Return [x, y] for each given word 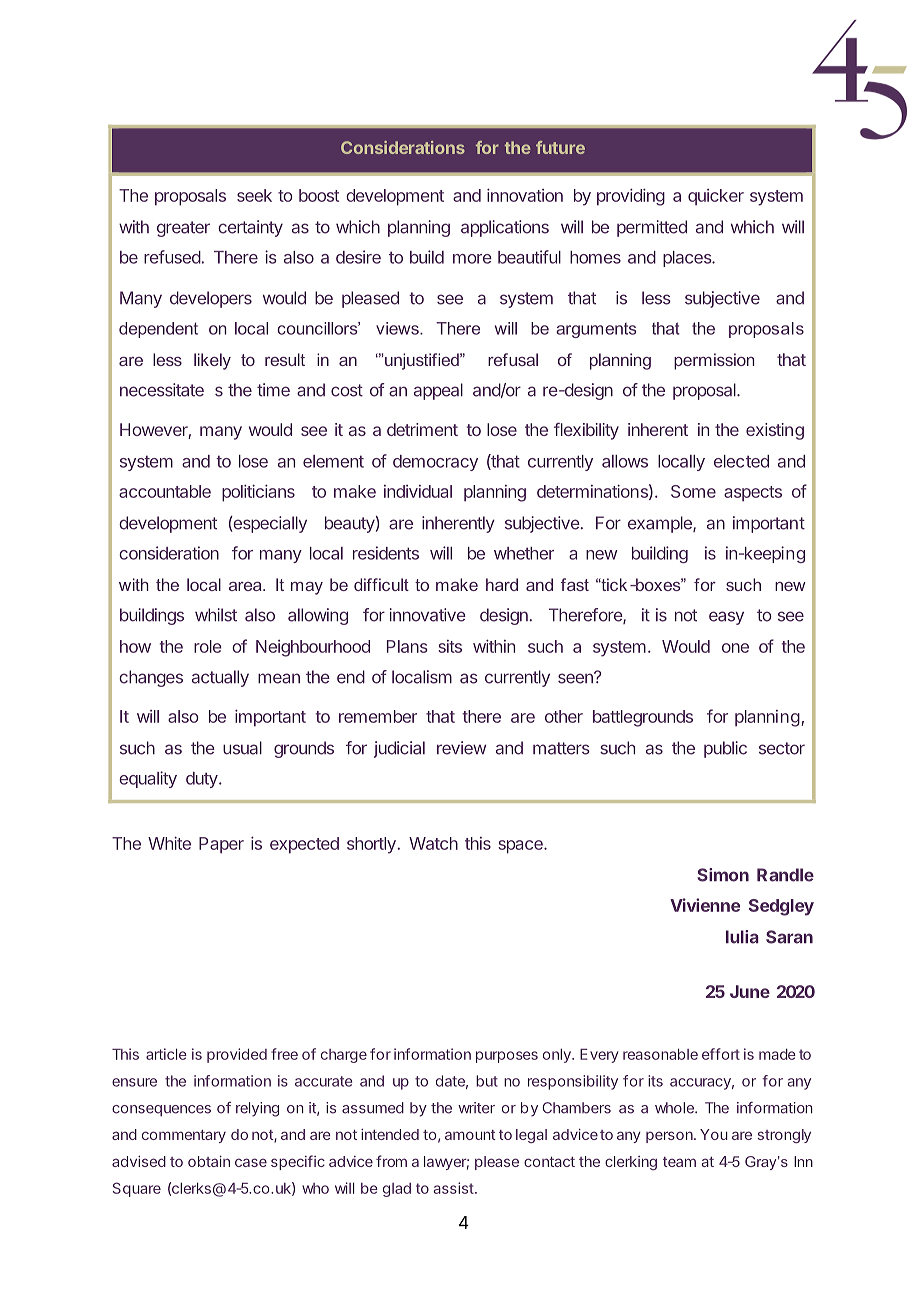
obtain [209, 1161]
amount [470, 1135]
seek [254, 195]
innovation [525, 195]
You [714, 1134]
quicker [716, 197]
